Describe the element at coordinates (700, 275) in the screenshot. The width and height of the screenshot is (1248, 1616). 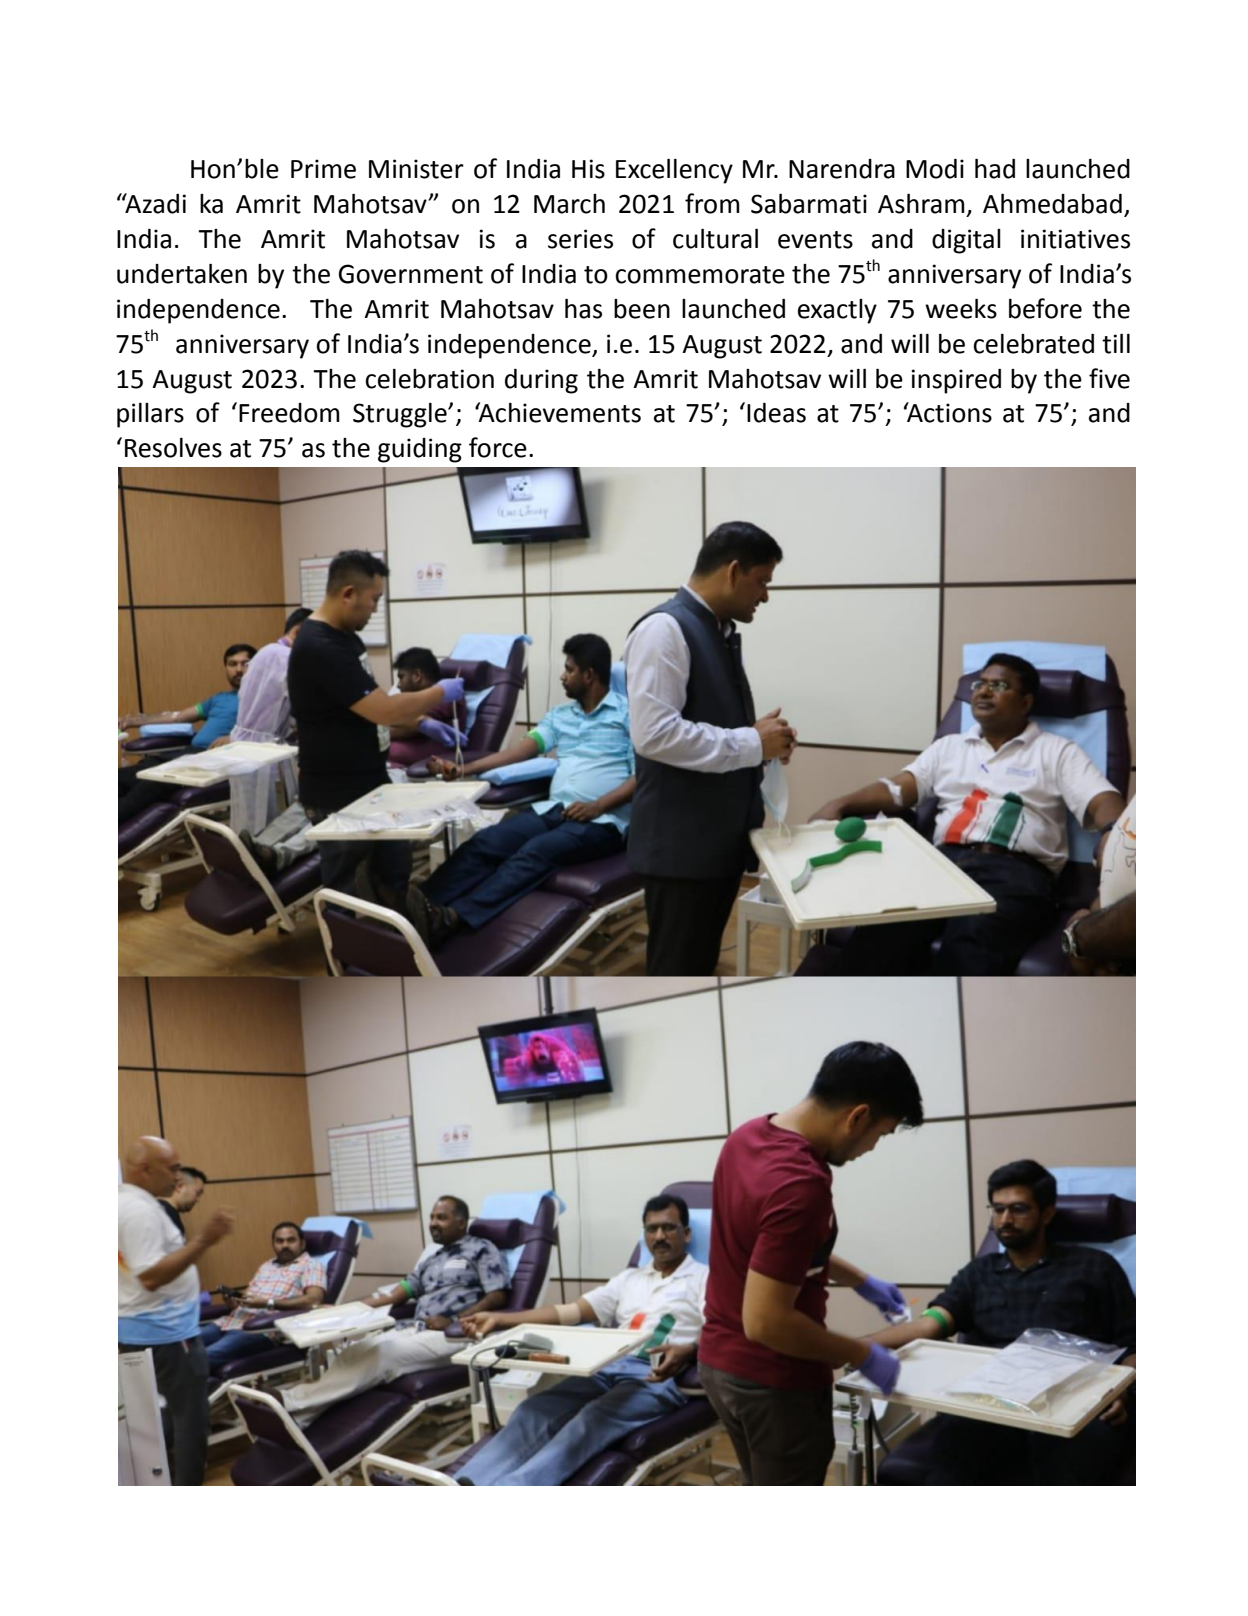
I see `commemorate` at that location.
